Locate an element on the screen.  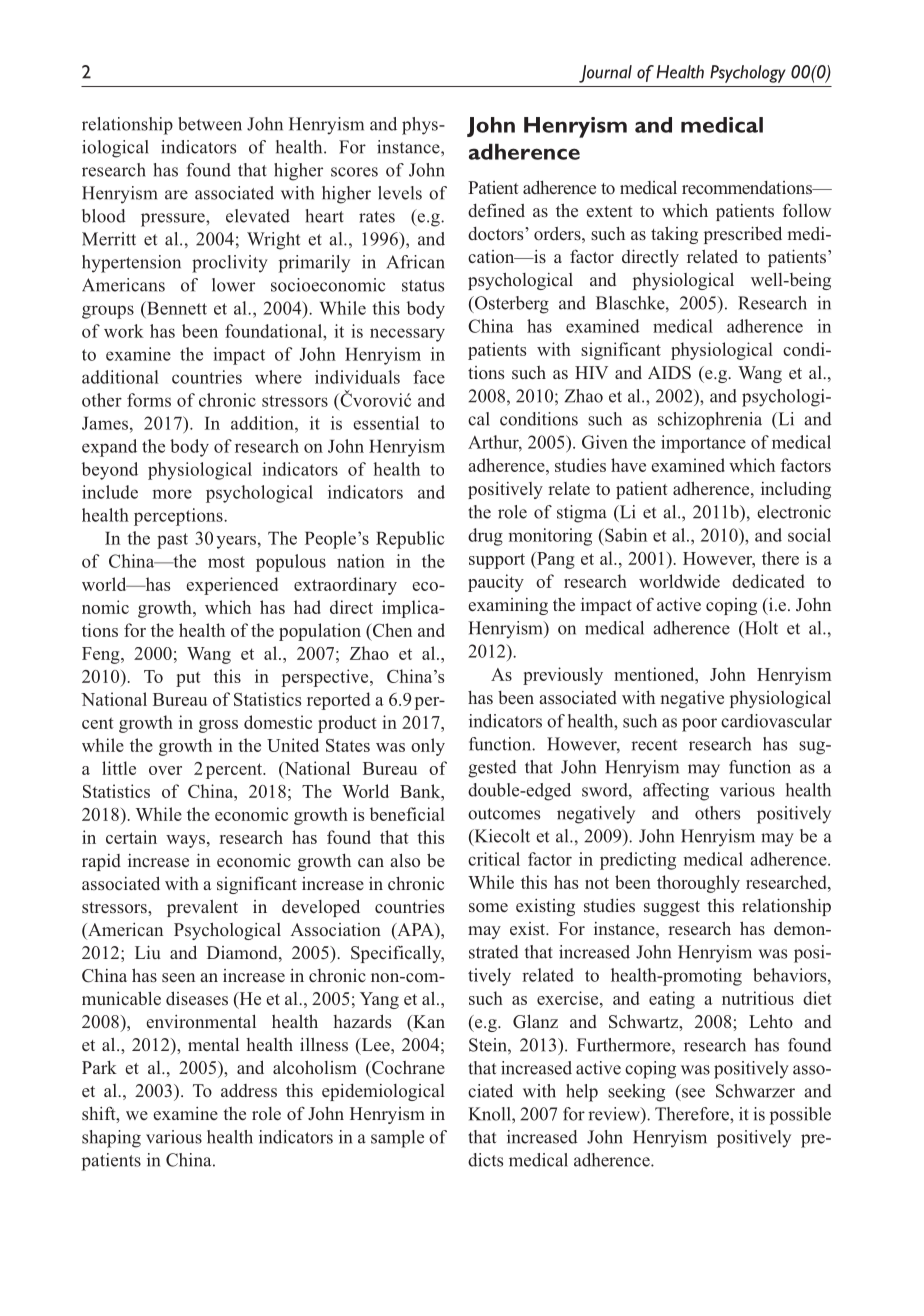
forms is located at coordinates (149, 400).
